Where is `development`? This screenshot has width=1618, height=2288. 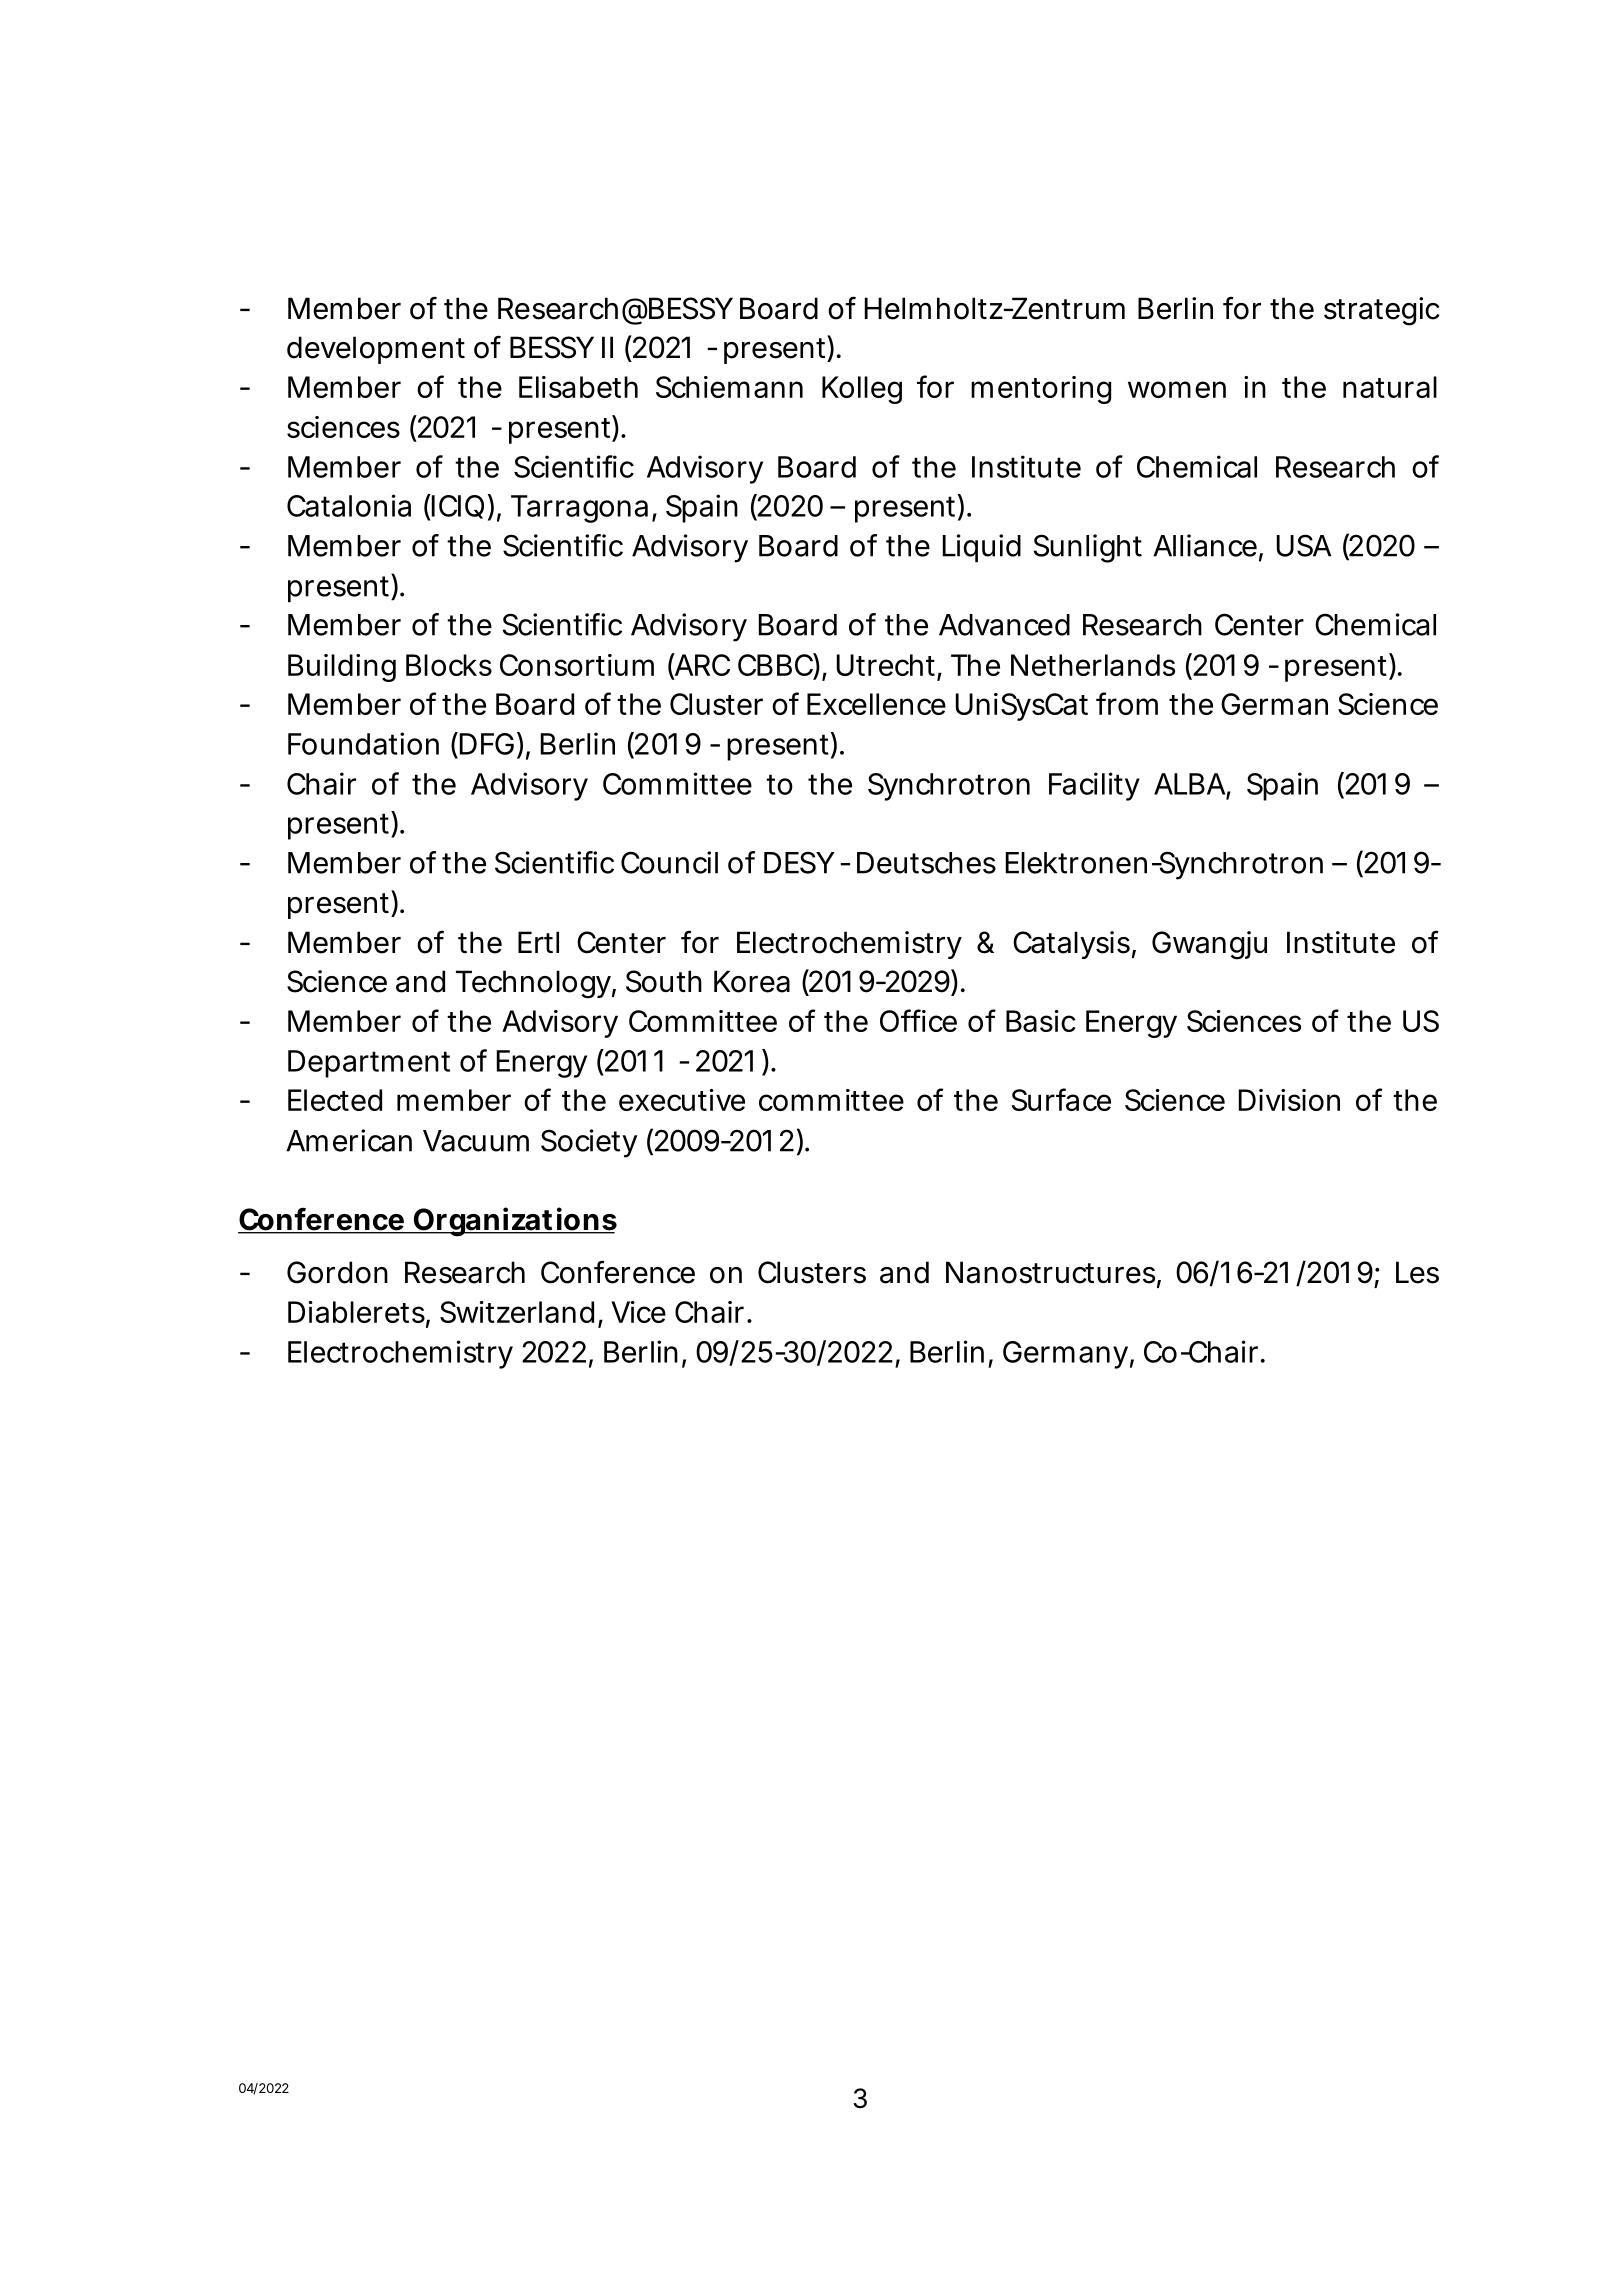
development is located at coordinates (376, 350).
